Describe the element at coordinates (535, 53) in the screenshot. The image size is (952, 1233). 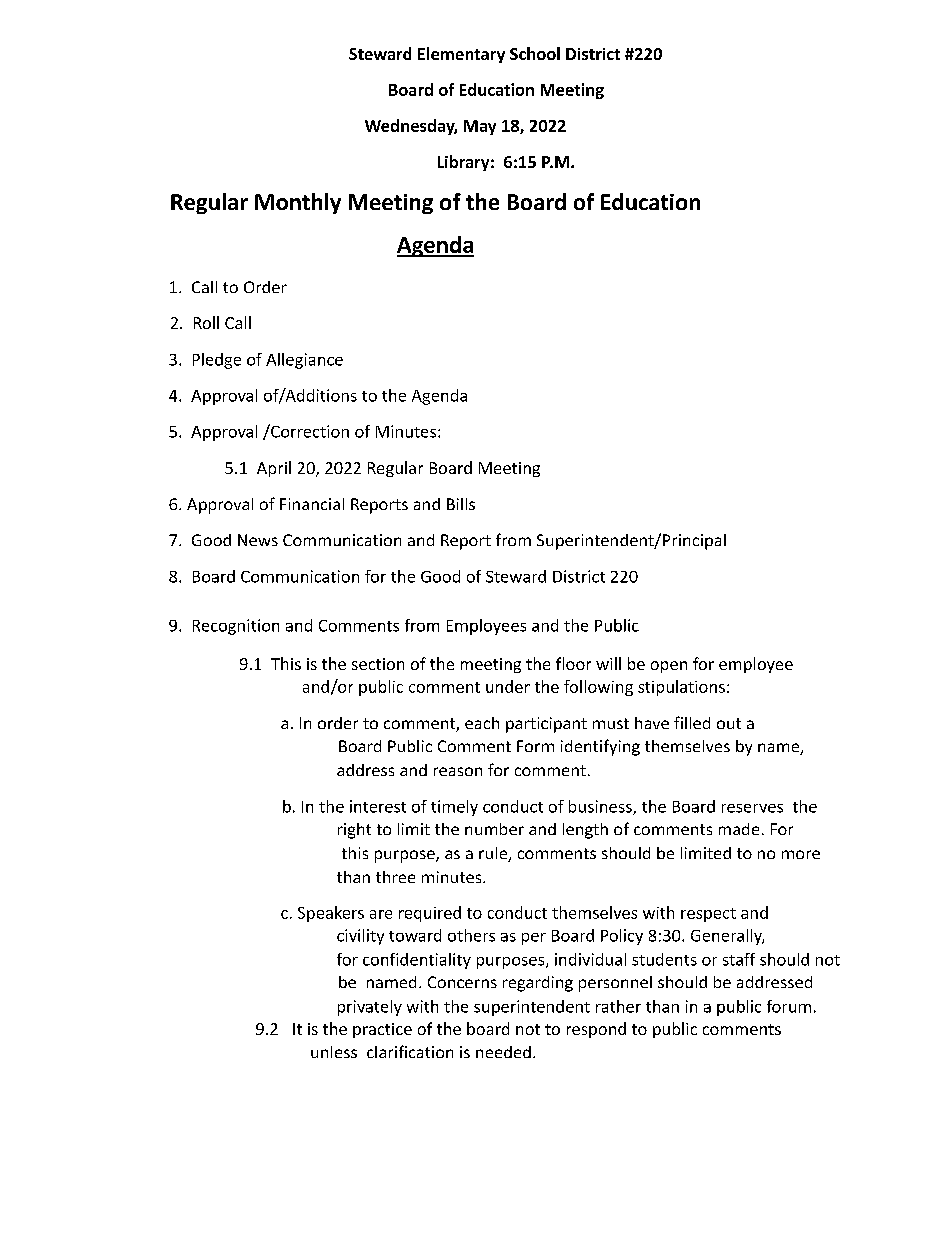
I see `School` at that location.
